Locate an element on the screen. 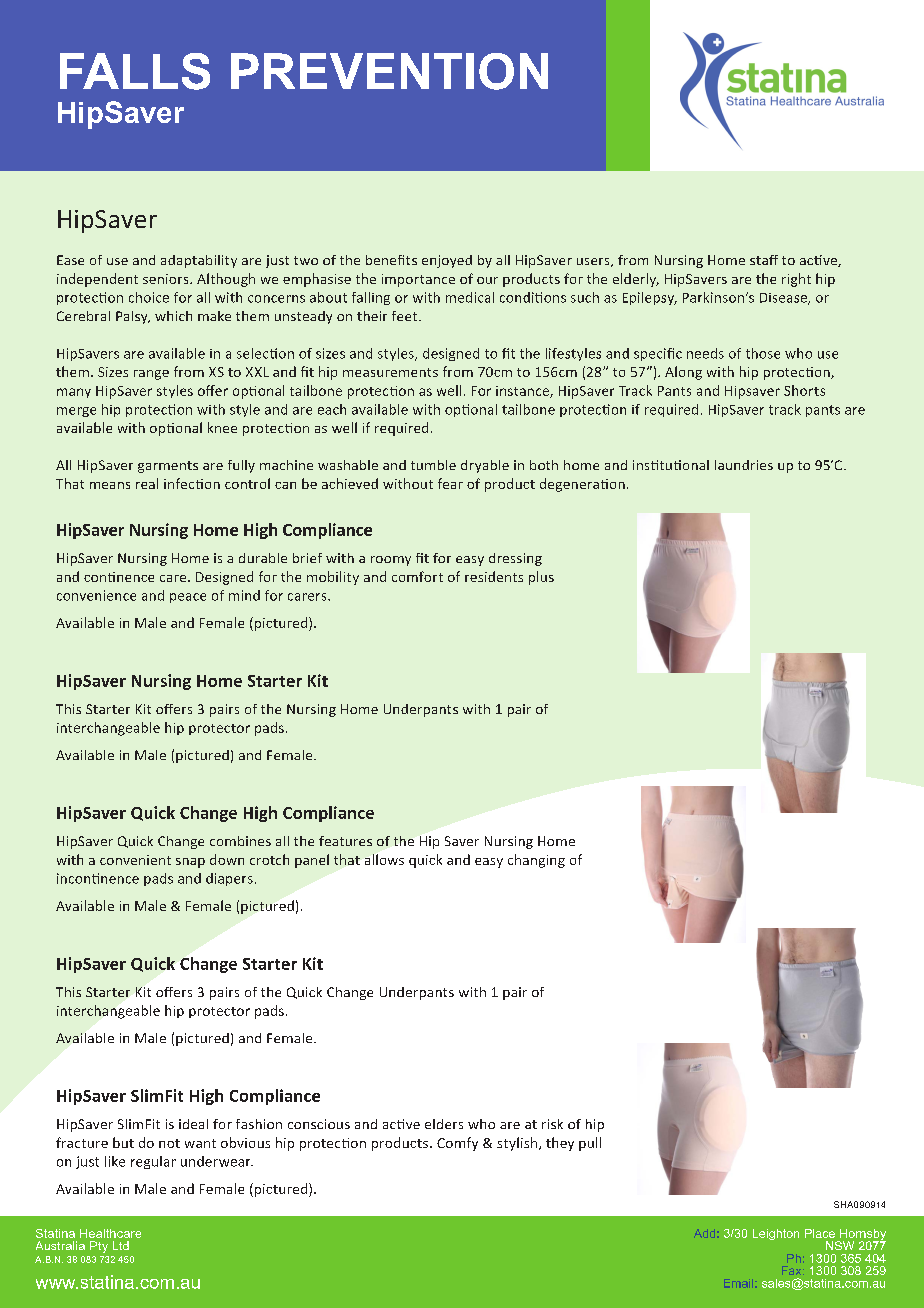 Image resolution: width=924 pixels, height=1308 pixels. allows is located at coordinates (384, 859).
